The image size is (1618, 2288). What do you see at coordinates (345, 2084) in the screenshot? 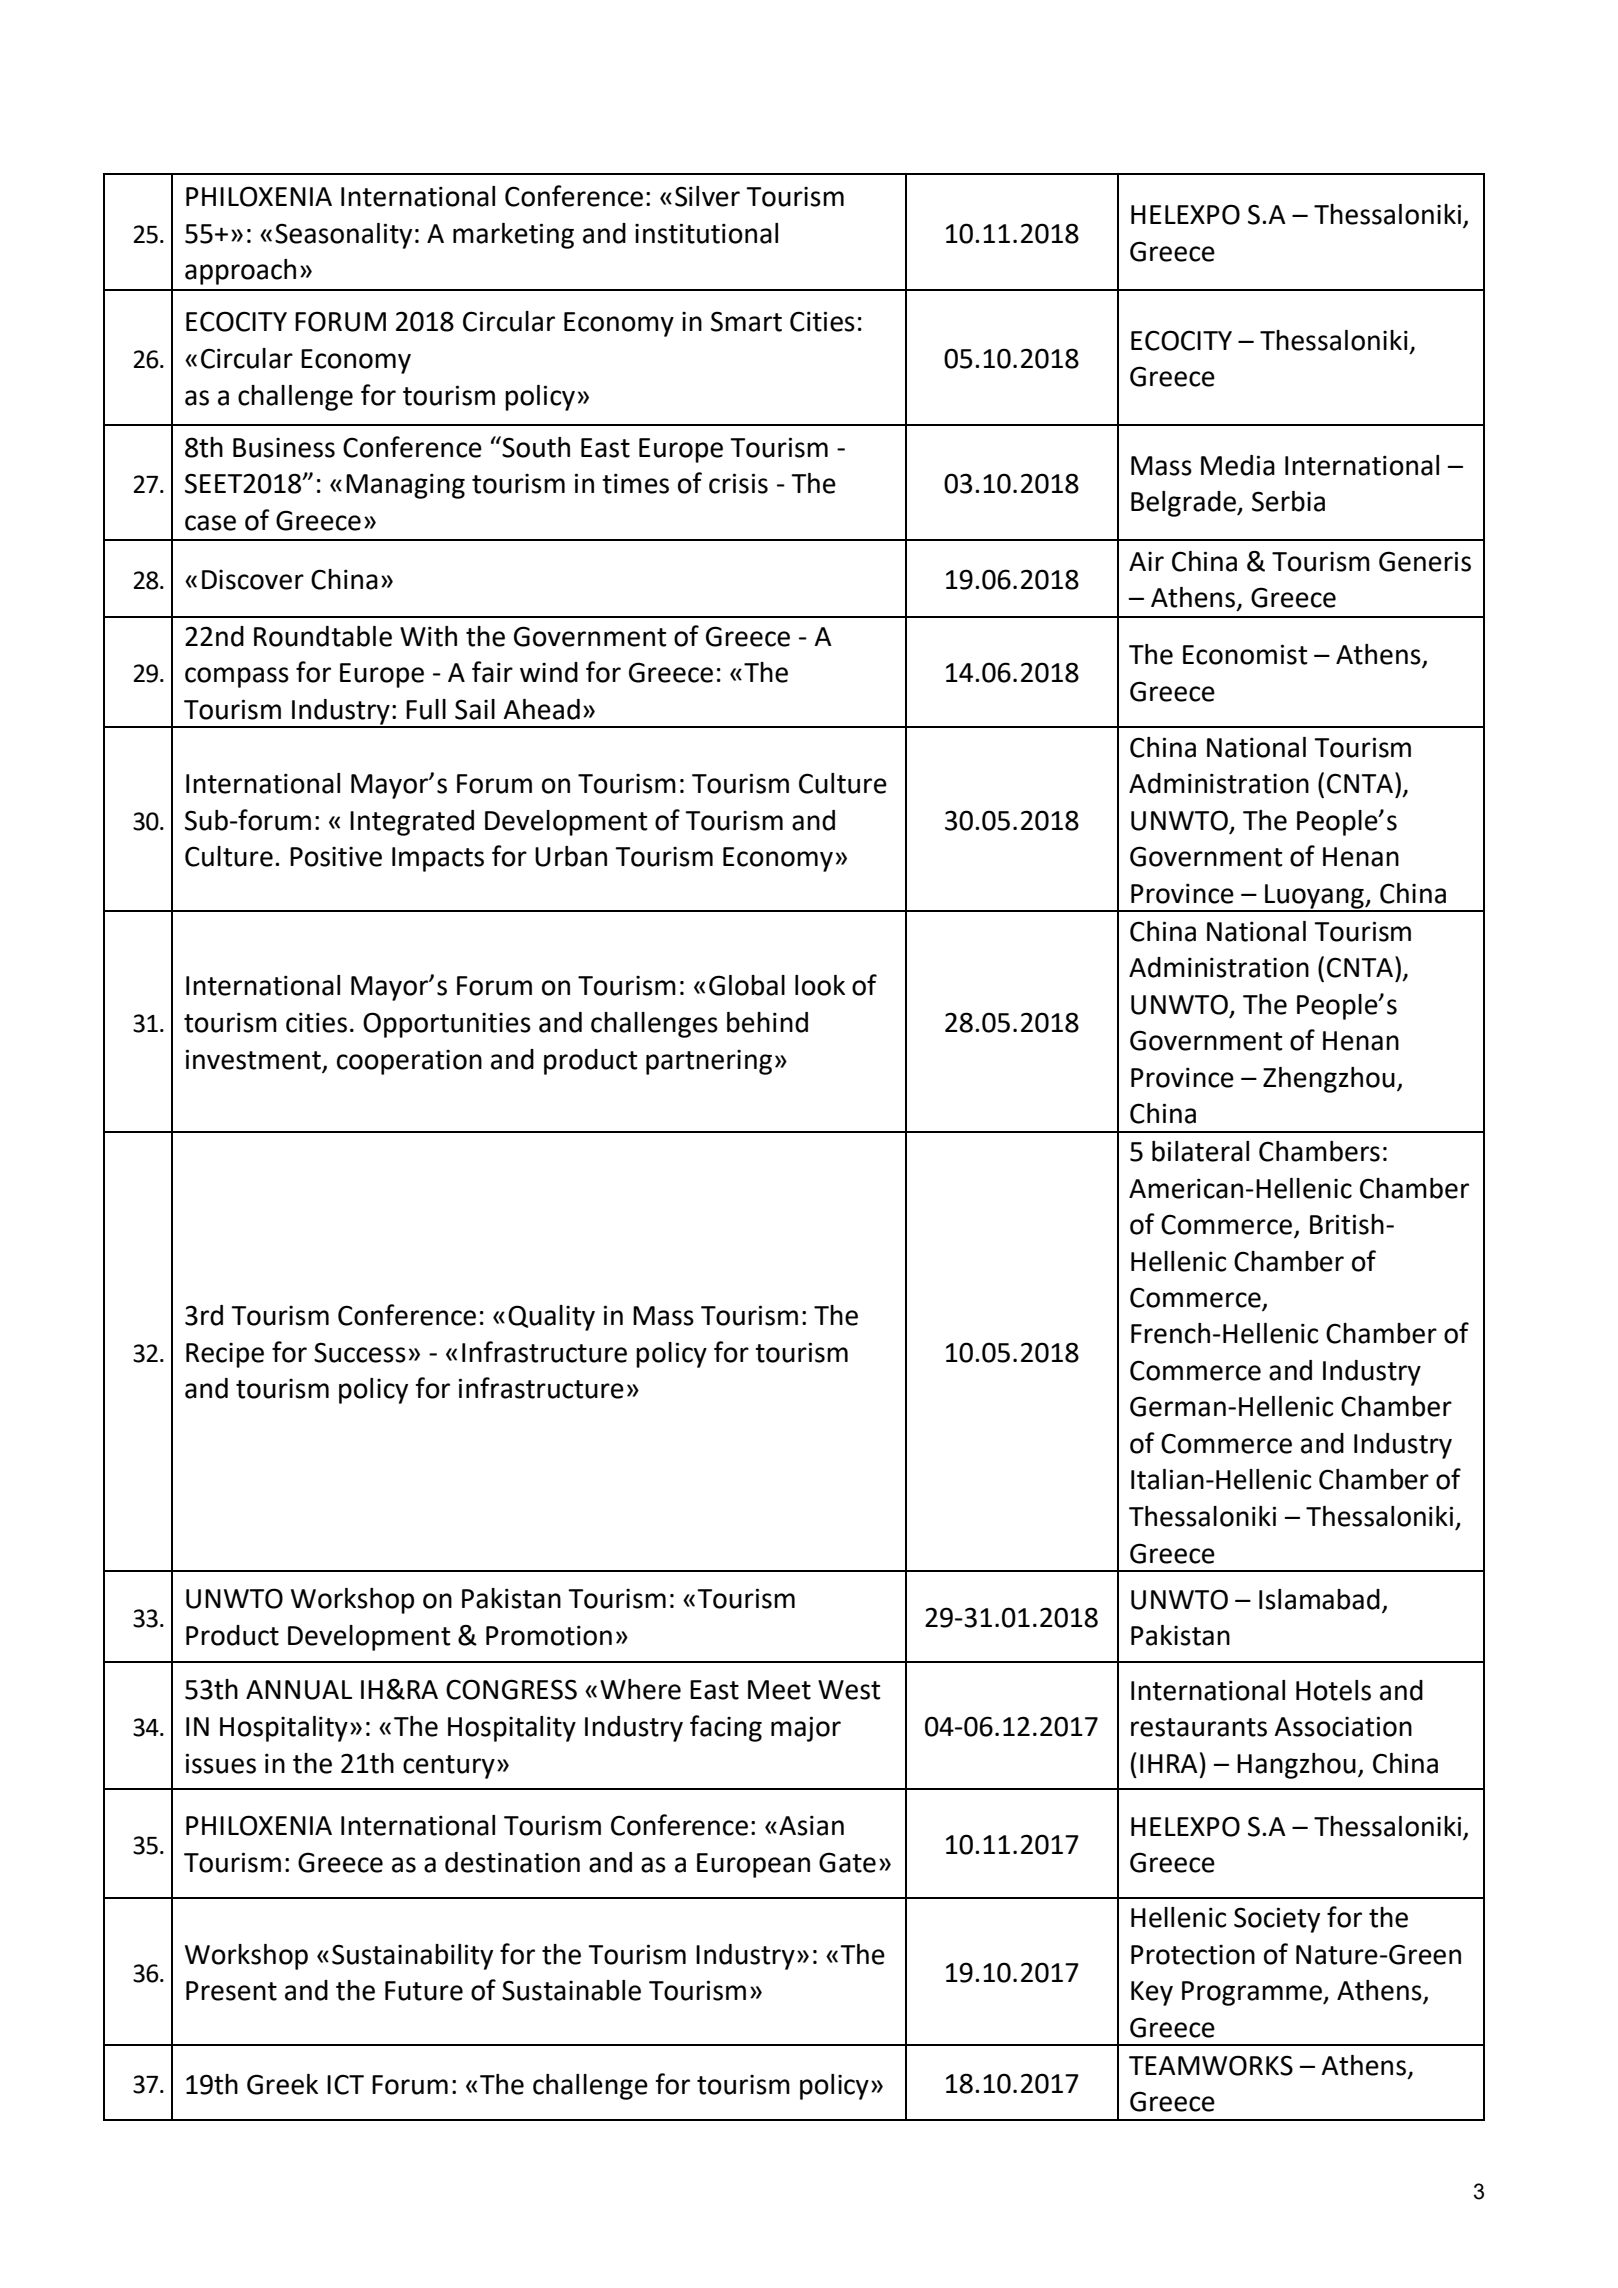
I see `ICT` at bounding box center [345, 2084].
